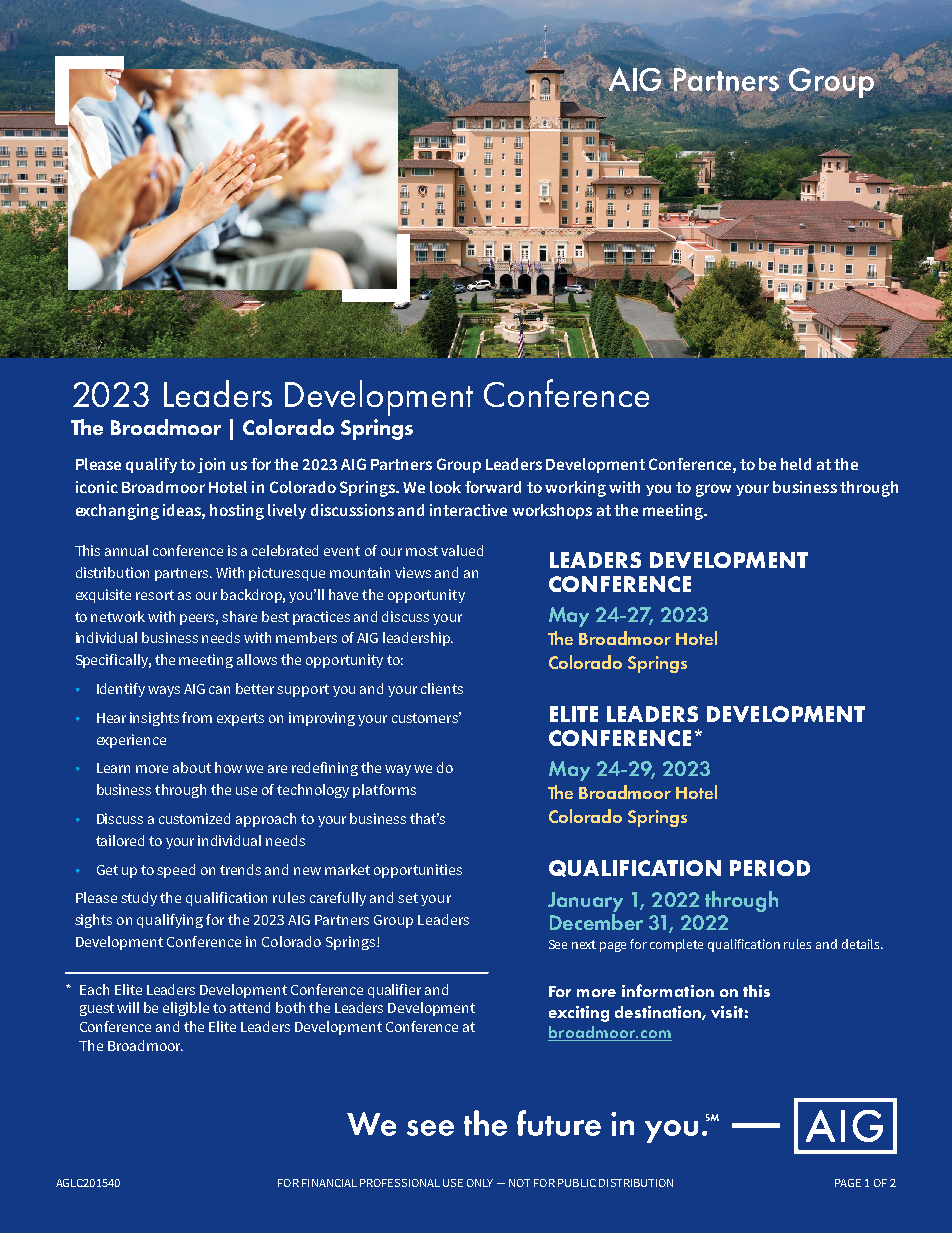  I want to click on forward, so click(493, 487).
